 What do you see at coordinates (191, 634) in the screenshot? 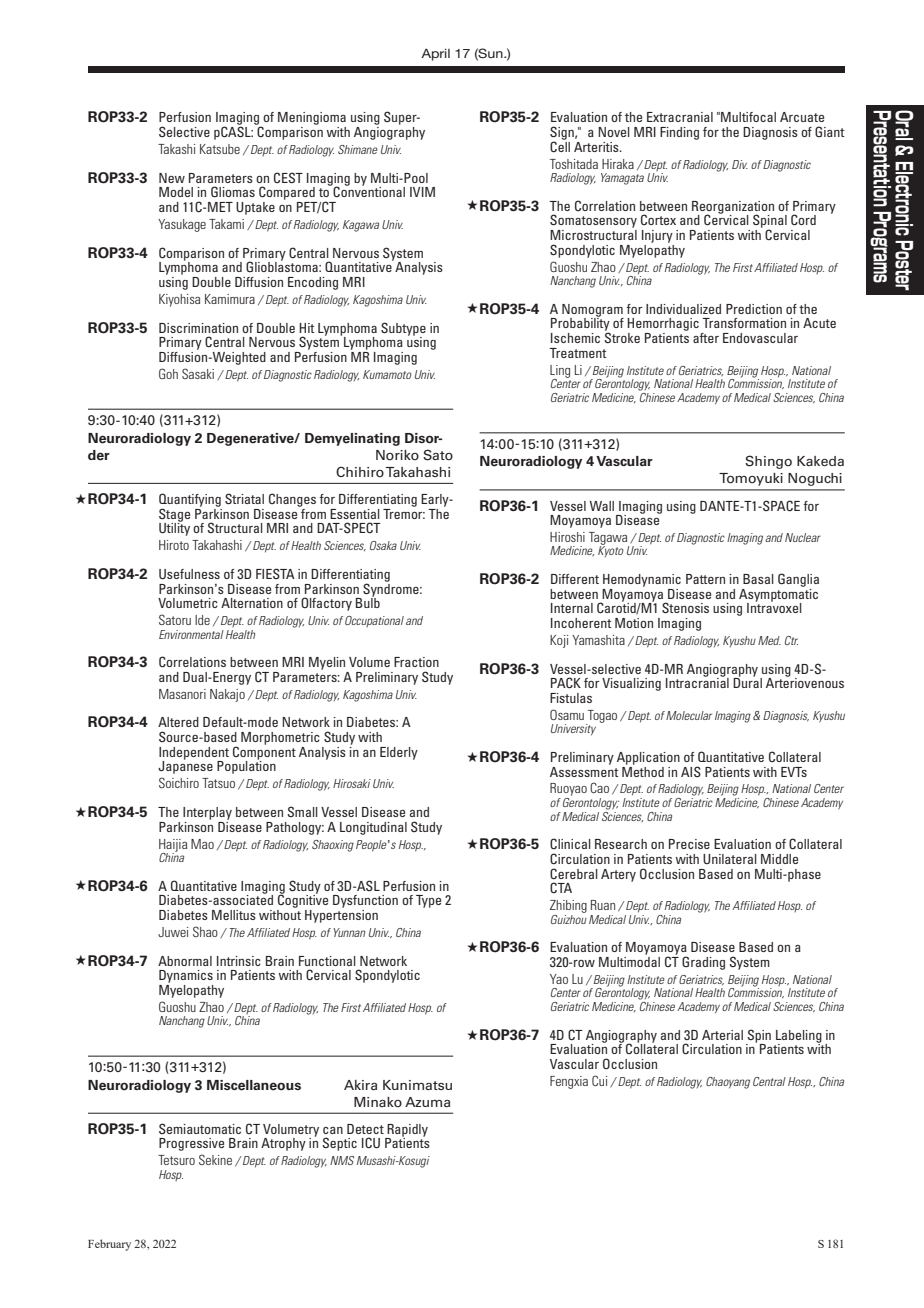
I see `Environmental` at bounding box center [191, 634].
